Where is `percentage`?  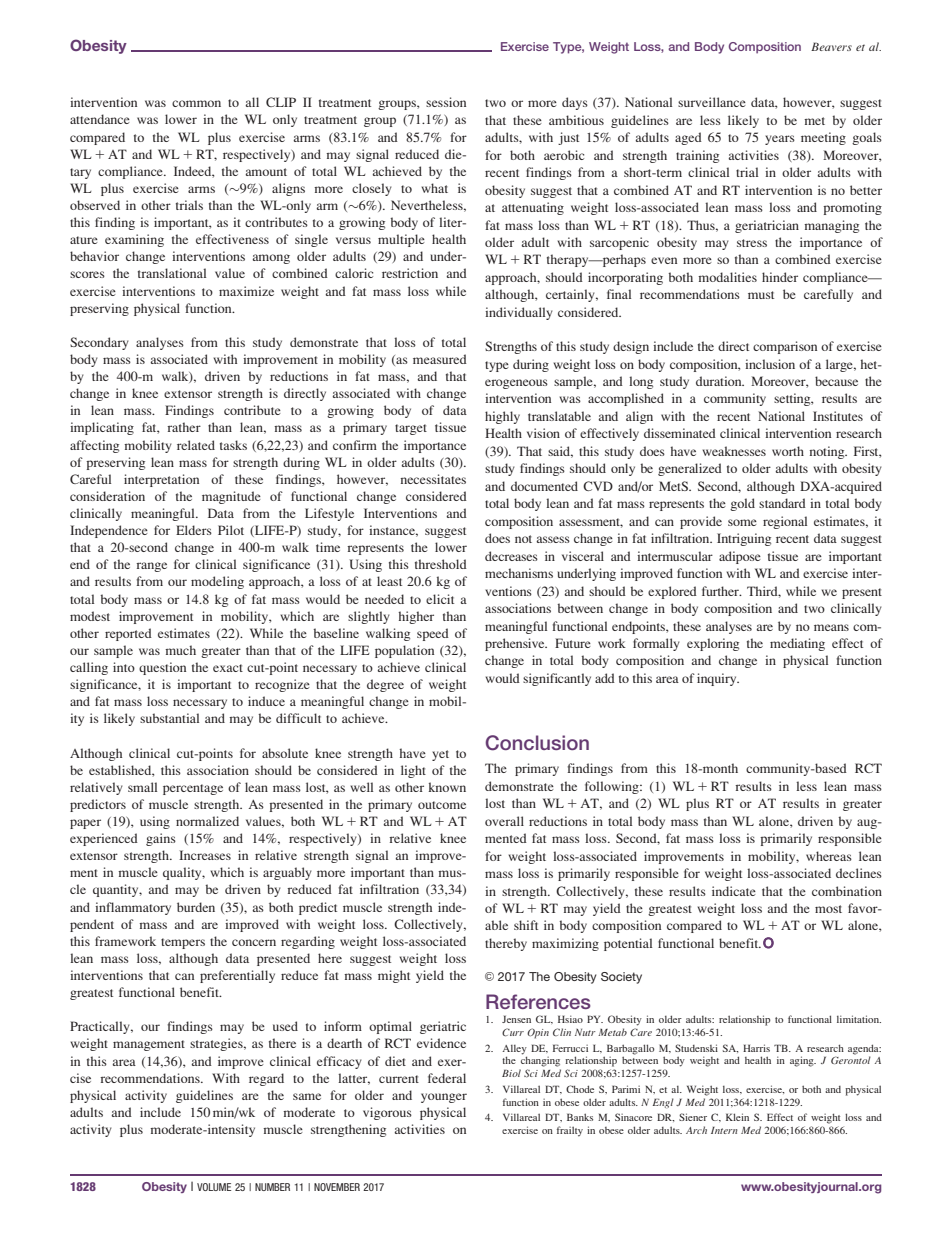 percentage is located at coordinates (193, 789).
